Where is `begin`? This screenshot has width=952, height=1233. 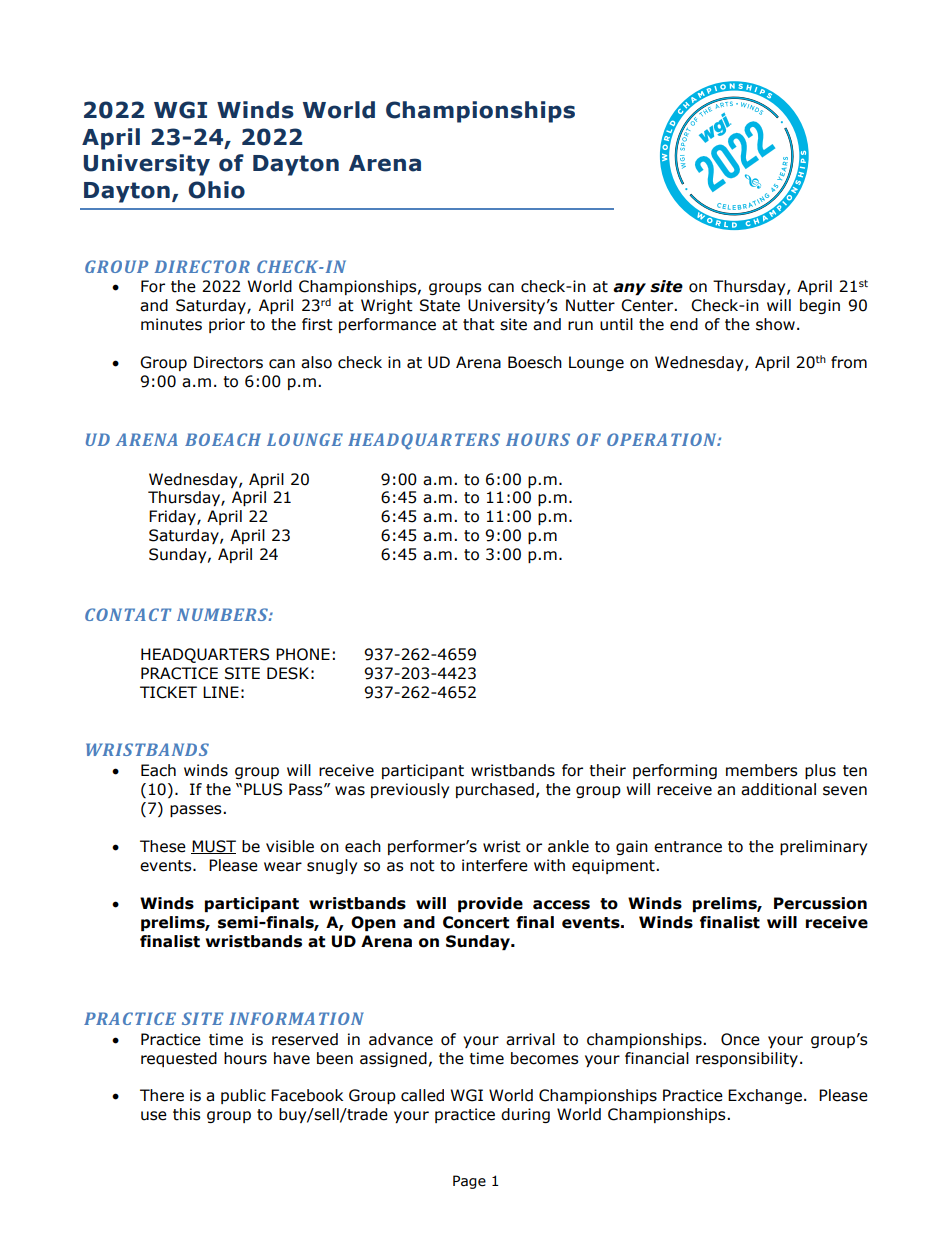
begin is located at coordinates (820, 306).
